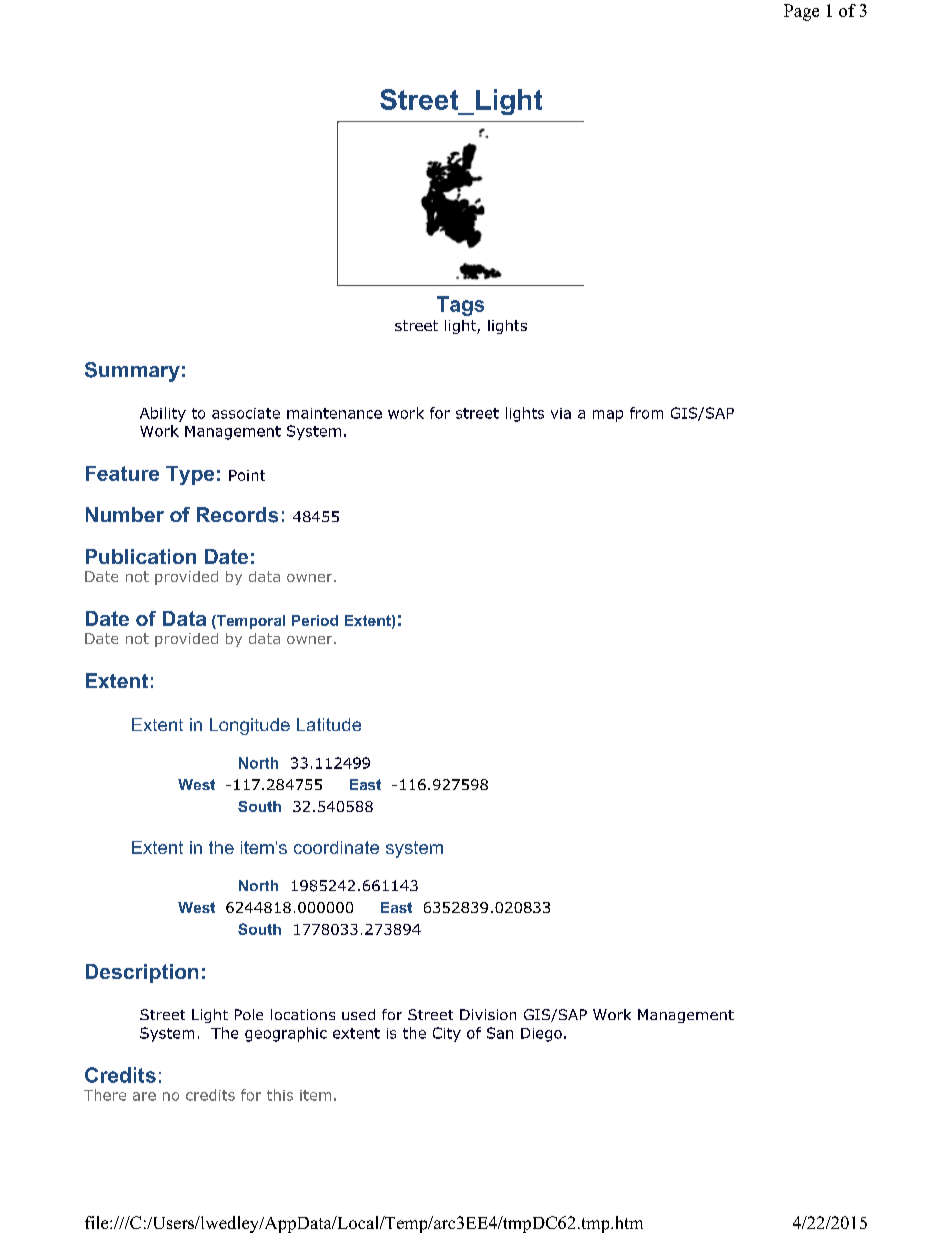 This image has height=1233, width=952. What do you see at coordinates (460, 306) in the image?
I see `Tags` at bounding box center [460, 306].
